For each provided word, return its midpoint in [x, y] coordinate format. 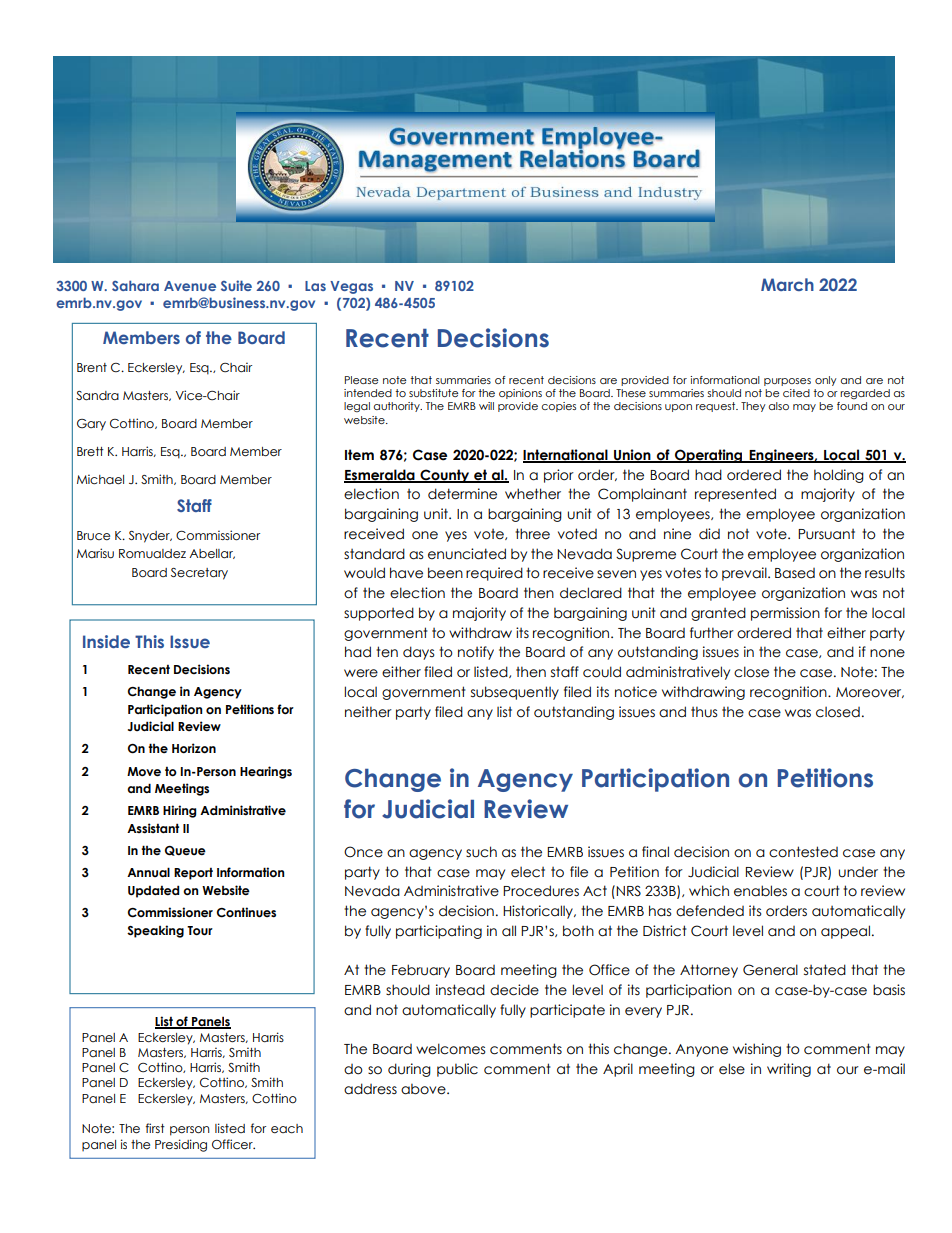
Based [795, 573]
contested [803, 852]
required [494, 574]
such [481, 852]
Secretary [199, 574]
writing [789, 1070]
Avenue [190, 286]
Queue [185, 851]
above [424, 1089]
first [155, 1128]
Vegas [351, 287]
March [787, 284]
